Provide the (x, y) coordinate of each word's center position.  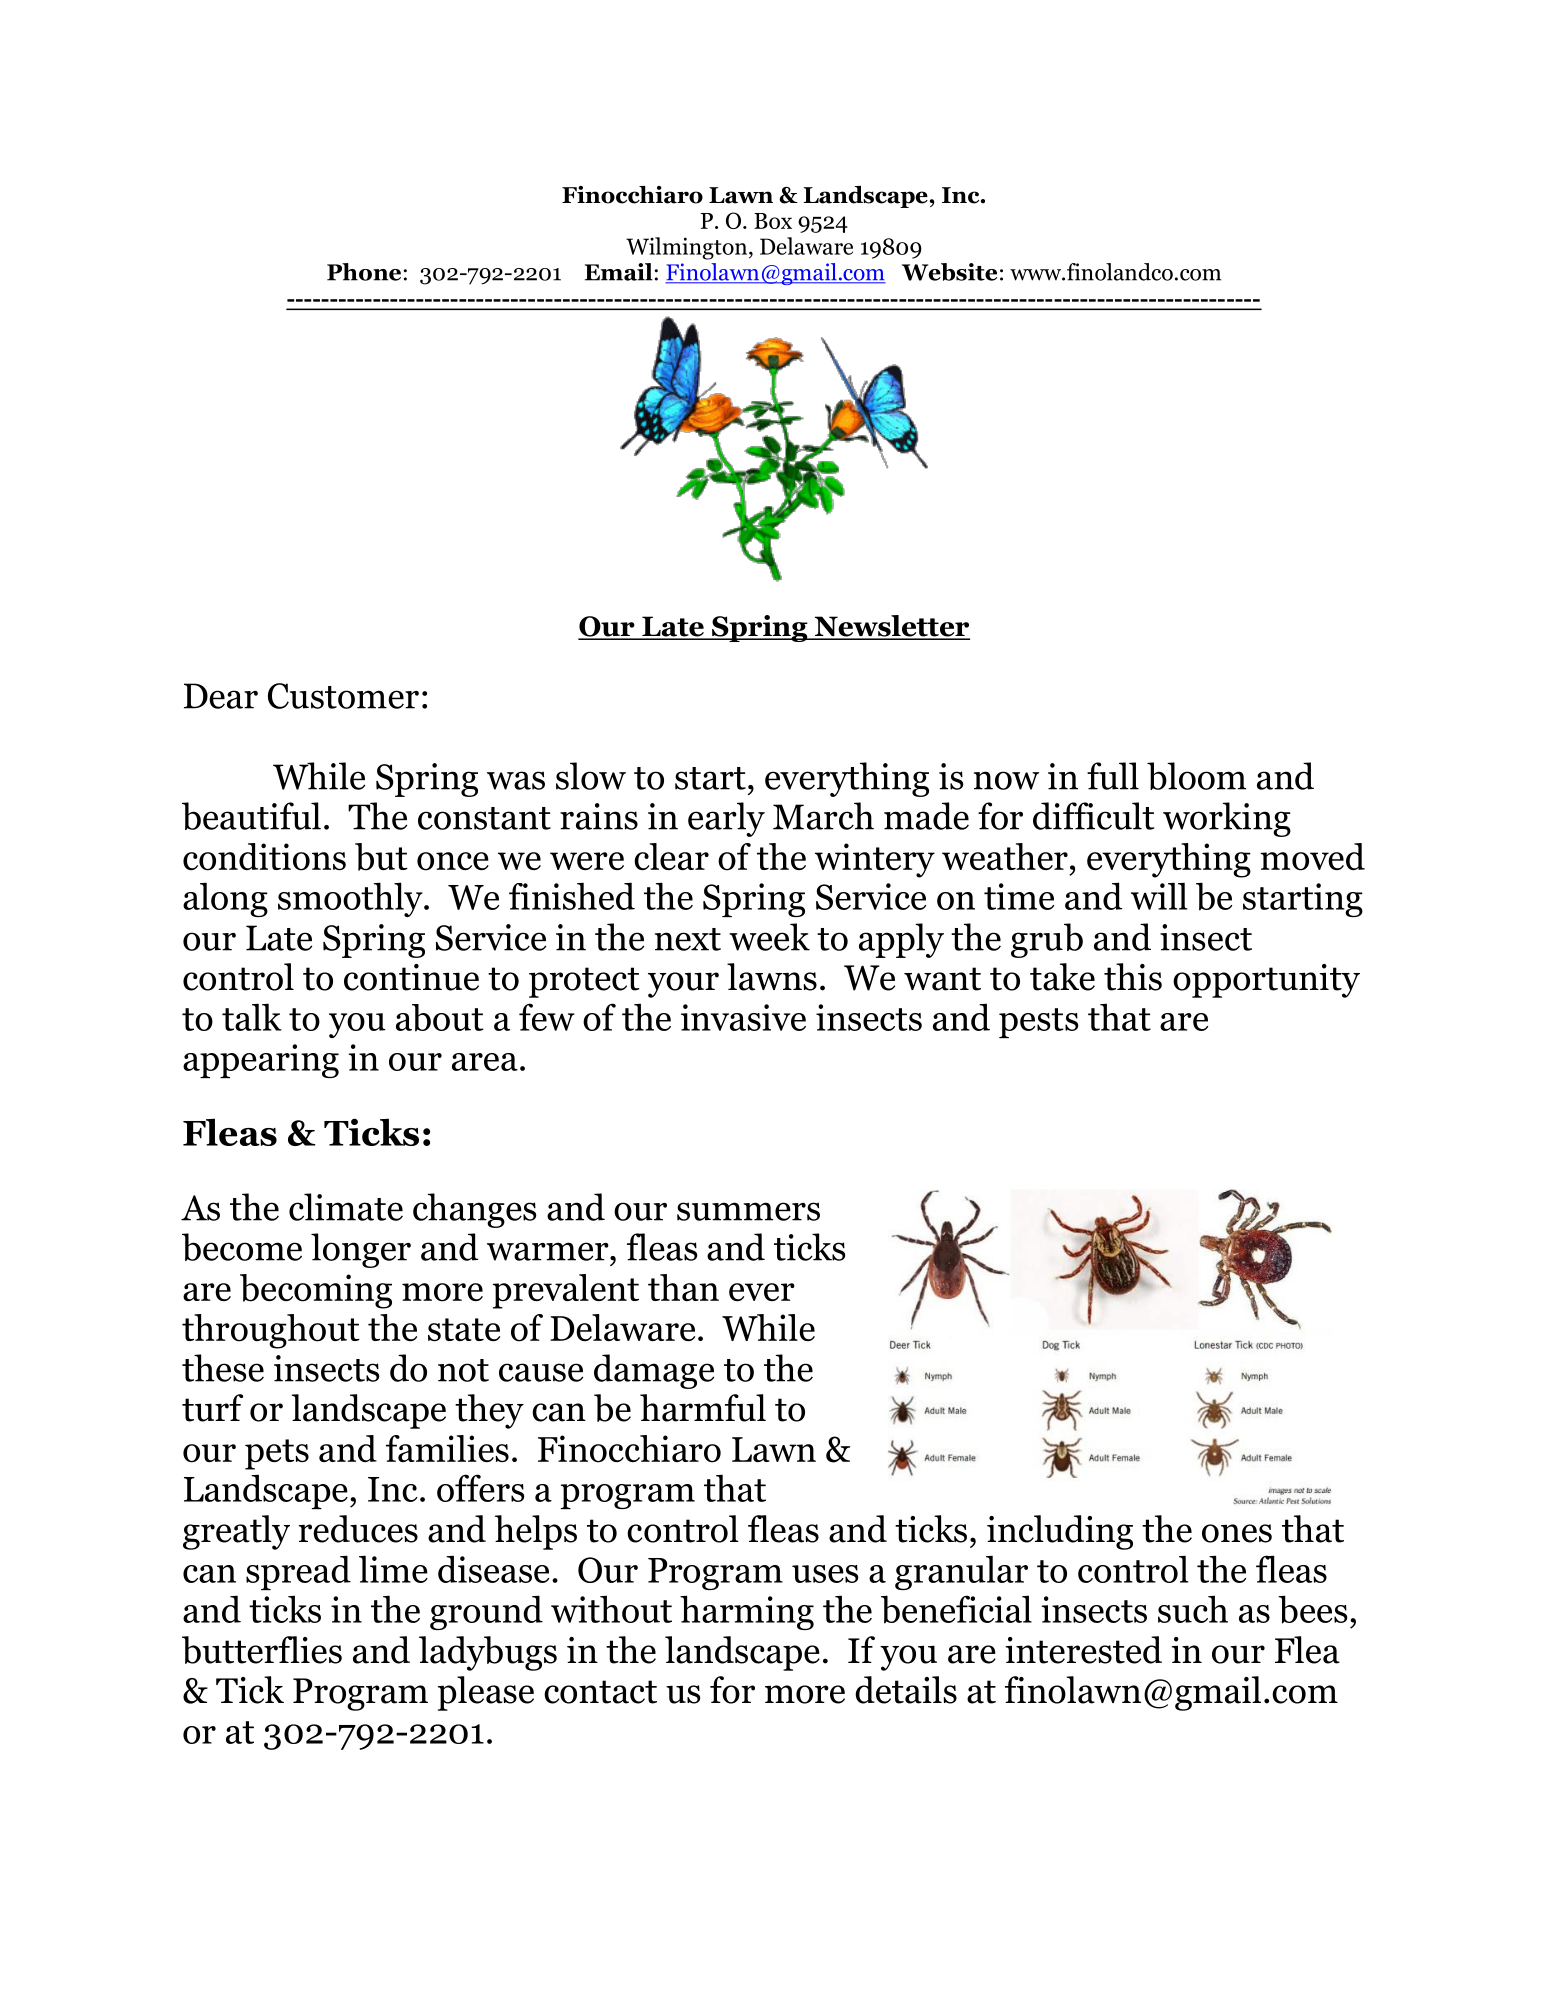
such (1193, 1609)
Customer (343, 696)
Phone (364, 272)
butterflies (262, 1650)
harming (747, 1612)
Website (949, 272)
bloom (1196, 776)
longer (361, 1250)
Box (773, 221)
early (726, 819)
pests (1039, 1023)
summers (748, 1211)
